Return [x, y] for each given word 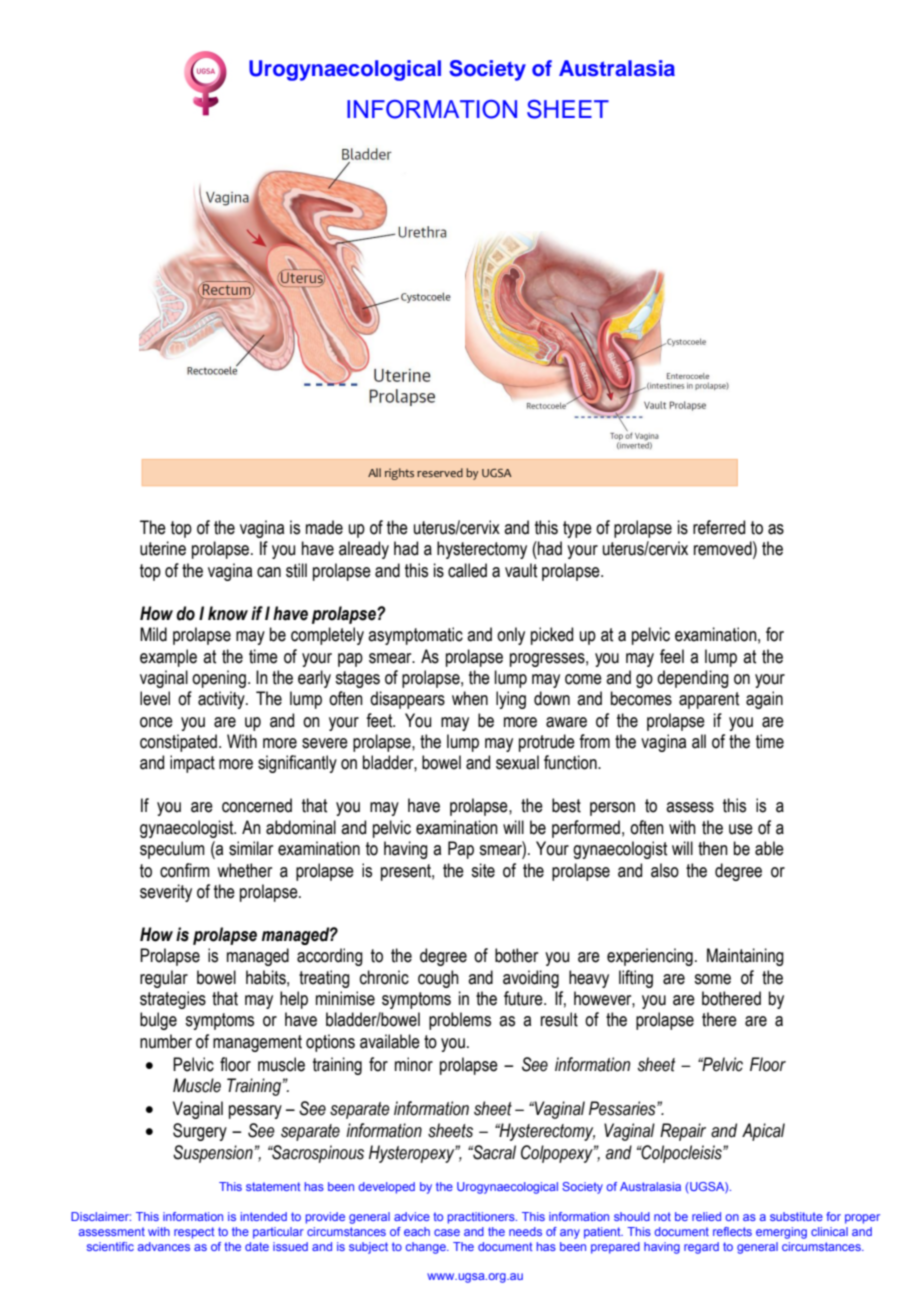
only [511, 636]
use [741, 829]
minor [414, 1064]
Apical [763, 1132]
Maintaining [745, 957]
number [166, 1041]
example [168, 658]
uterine [163, 548]
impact [192, 764]
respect [194, 1233]
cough [438, 979]
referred [719, 527]
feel [672, 656]
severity [166, 893]
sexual [517, 762]
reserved [440, 472]
